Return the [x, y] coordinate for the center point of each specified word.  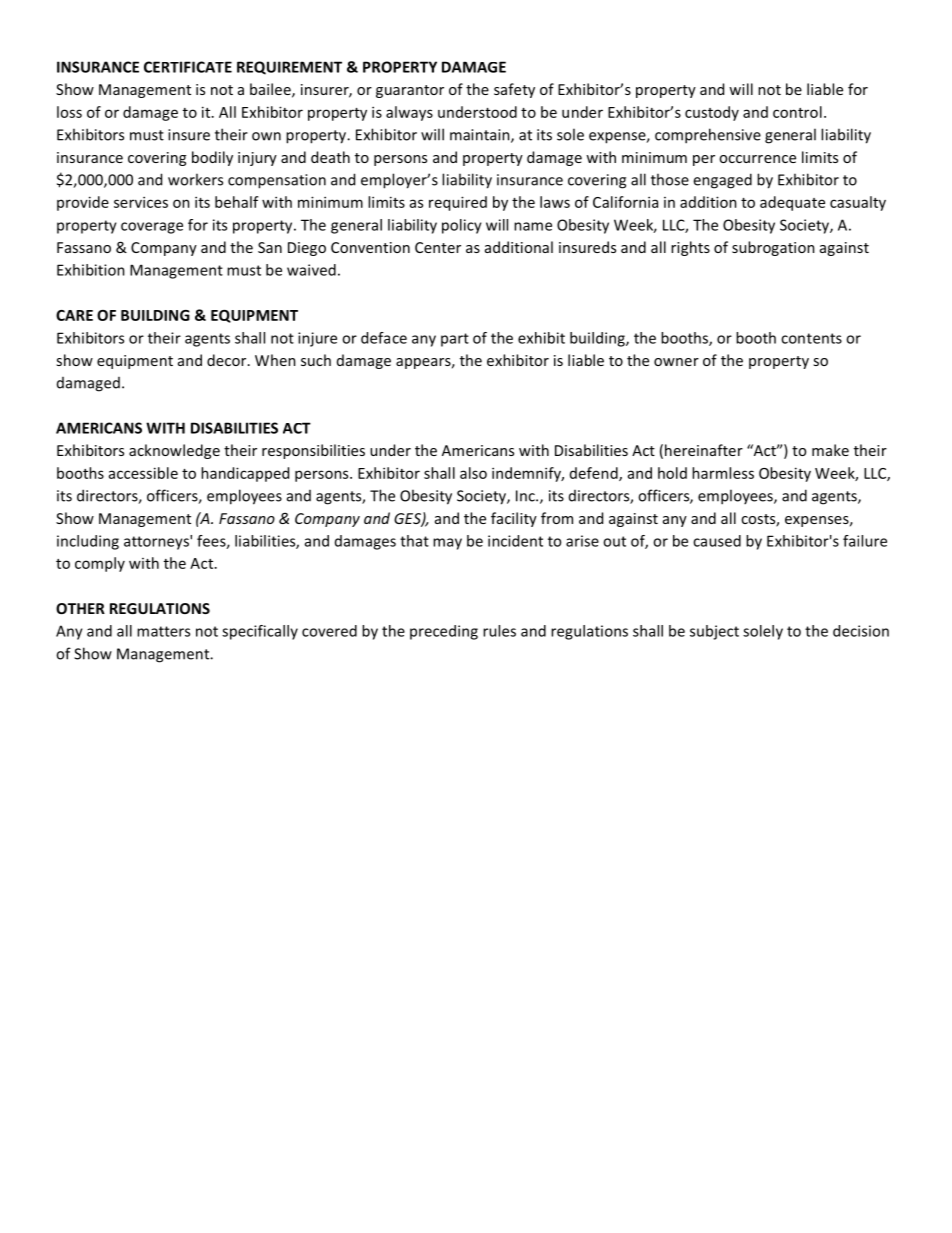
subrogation [773, 248]
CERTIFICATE [188, 67]
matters [163, 631]
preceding [444, 632]
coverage [152, 228]
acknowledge [174, 451]
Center [438, 247]
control [797, 112]
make [830, 450]
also [473, 473]
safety [514, 90]
